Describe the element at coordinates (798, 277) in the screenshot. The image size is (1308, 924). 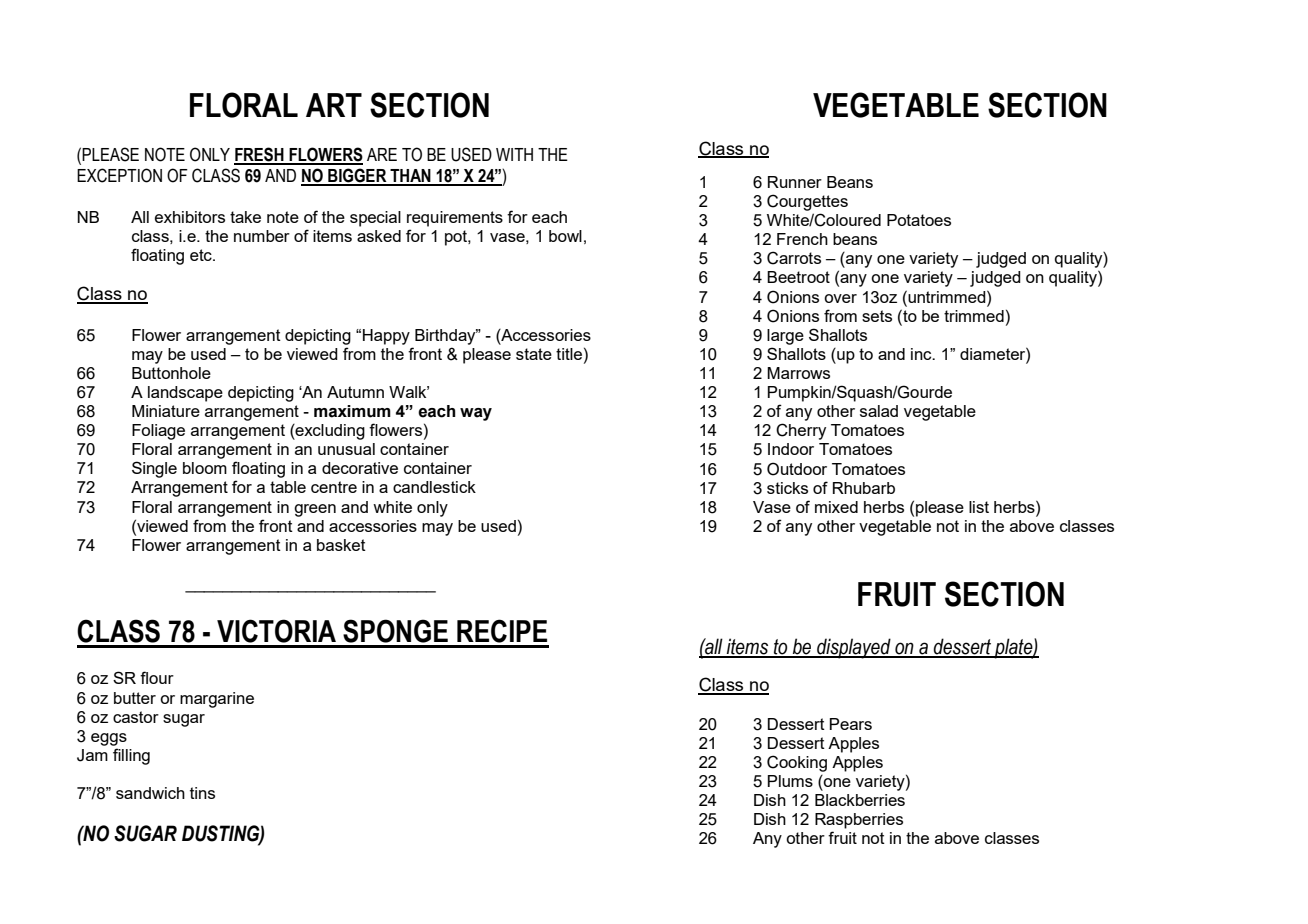
I see `Beetroot` at that location.
